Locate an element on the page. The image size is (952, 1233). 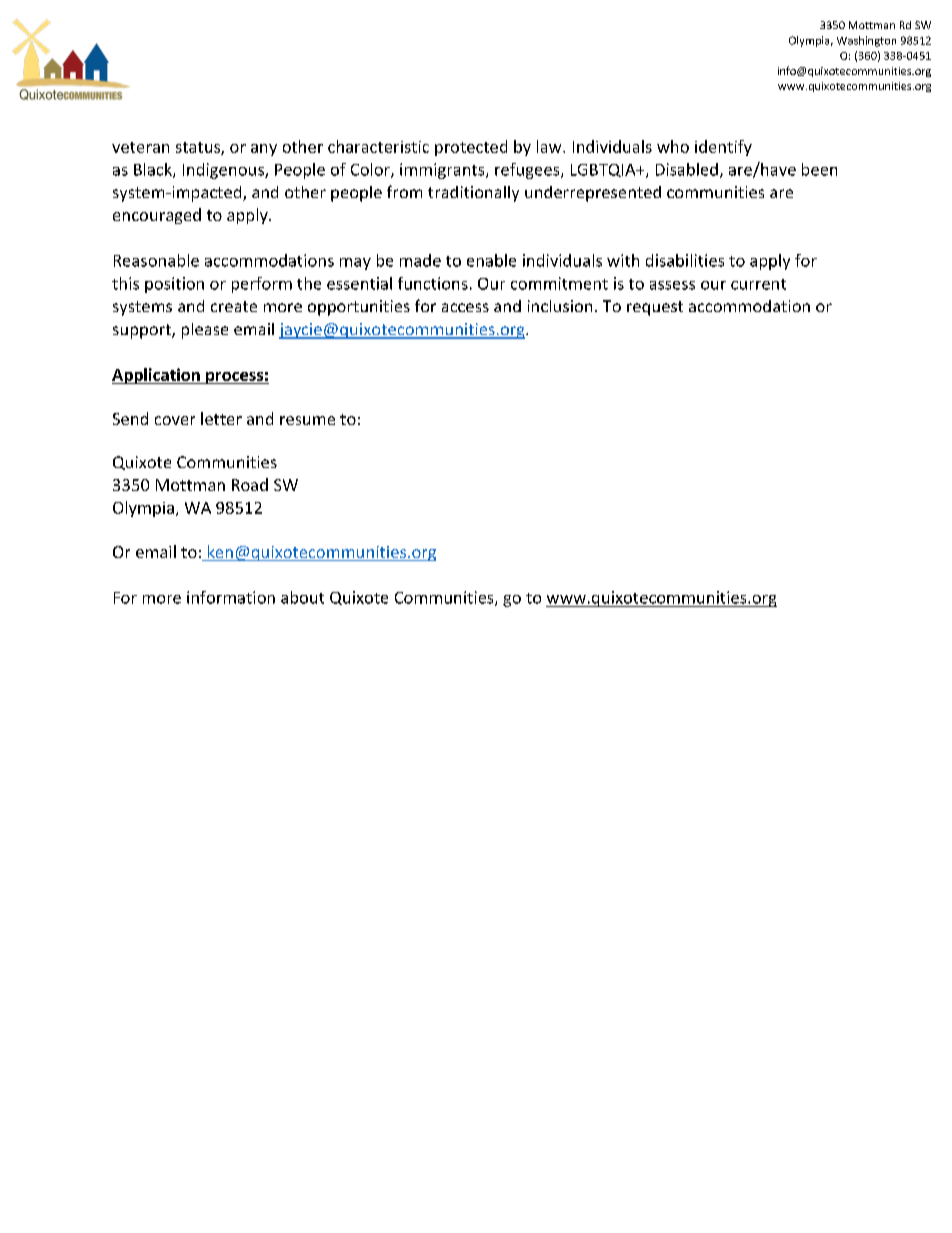
cover is located at coordinates (175, 420).
